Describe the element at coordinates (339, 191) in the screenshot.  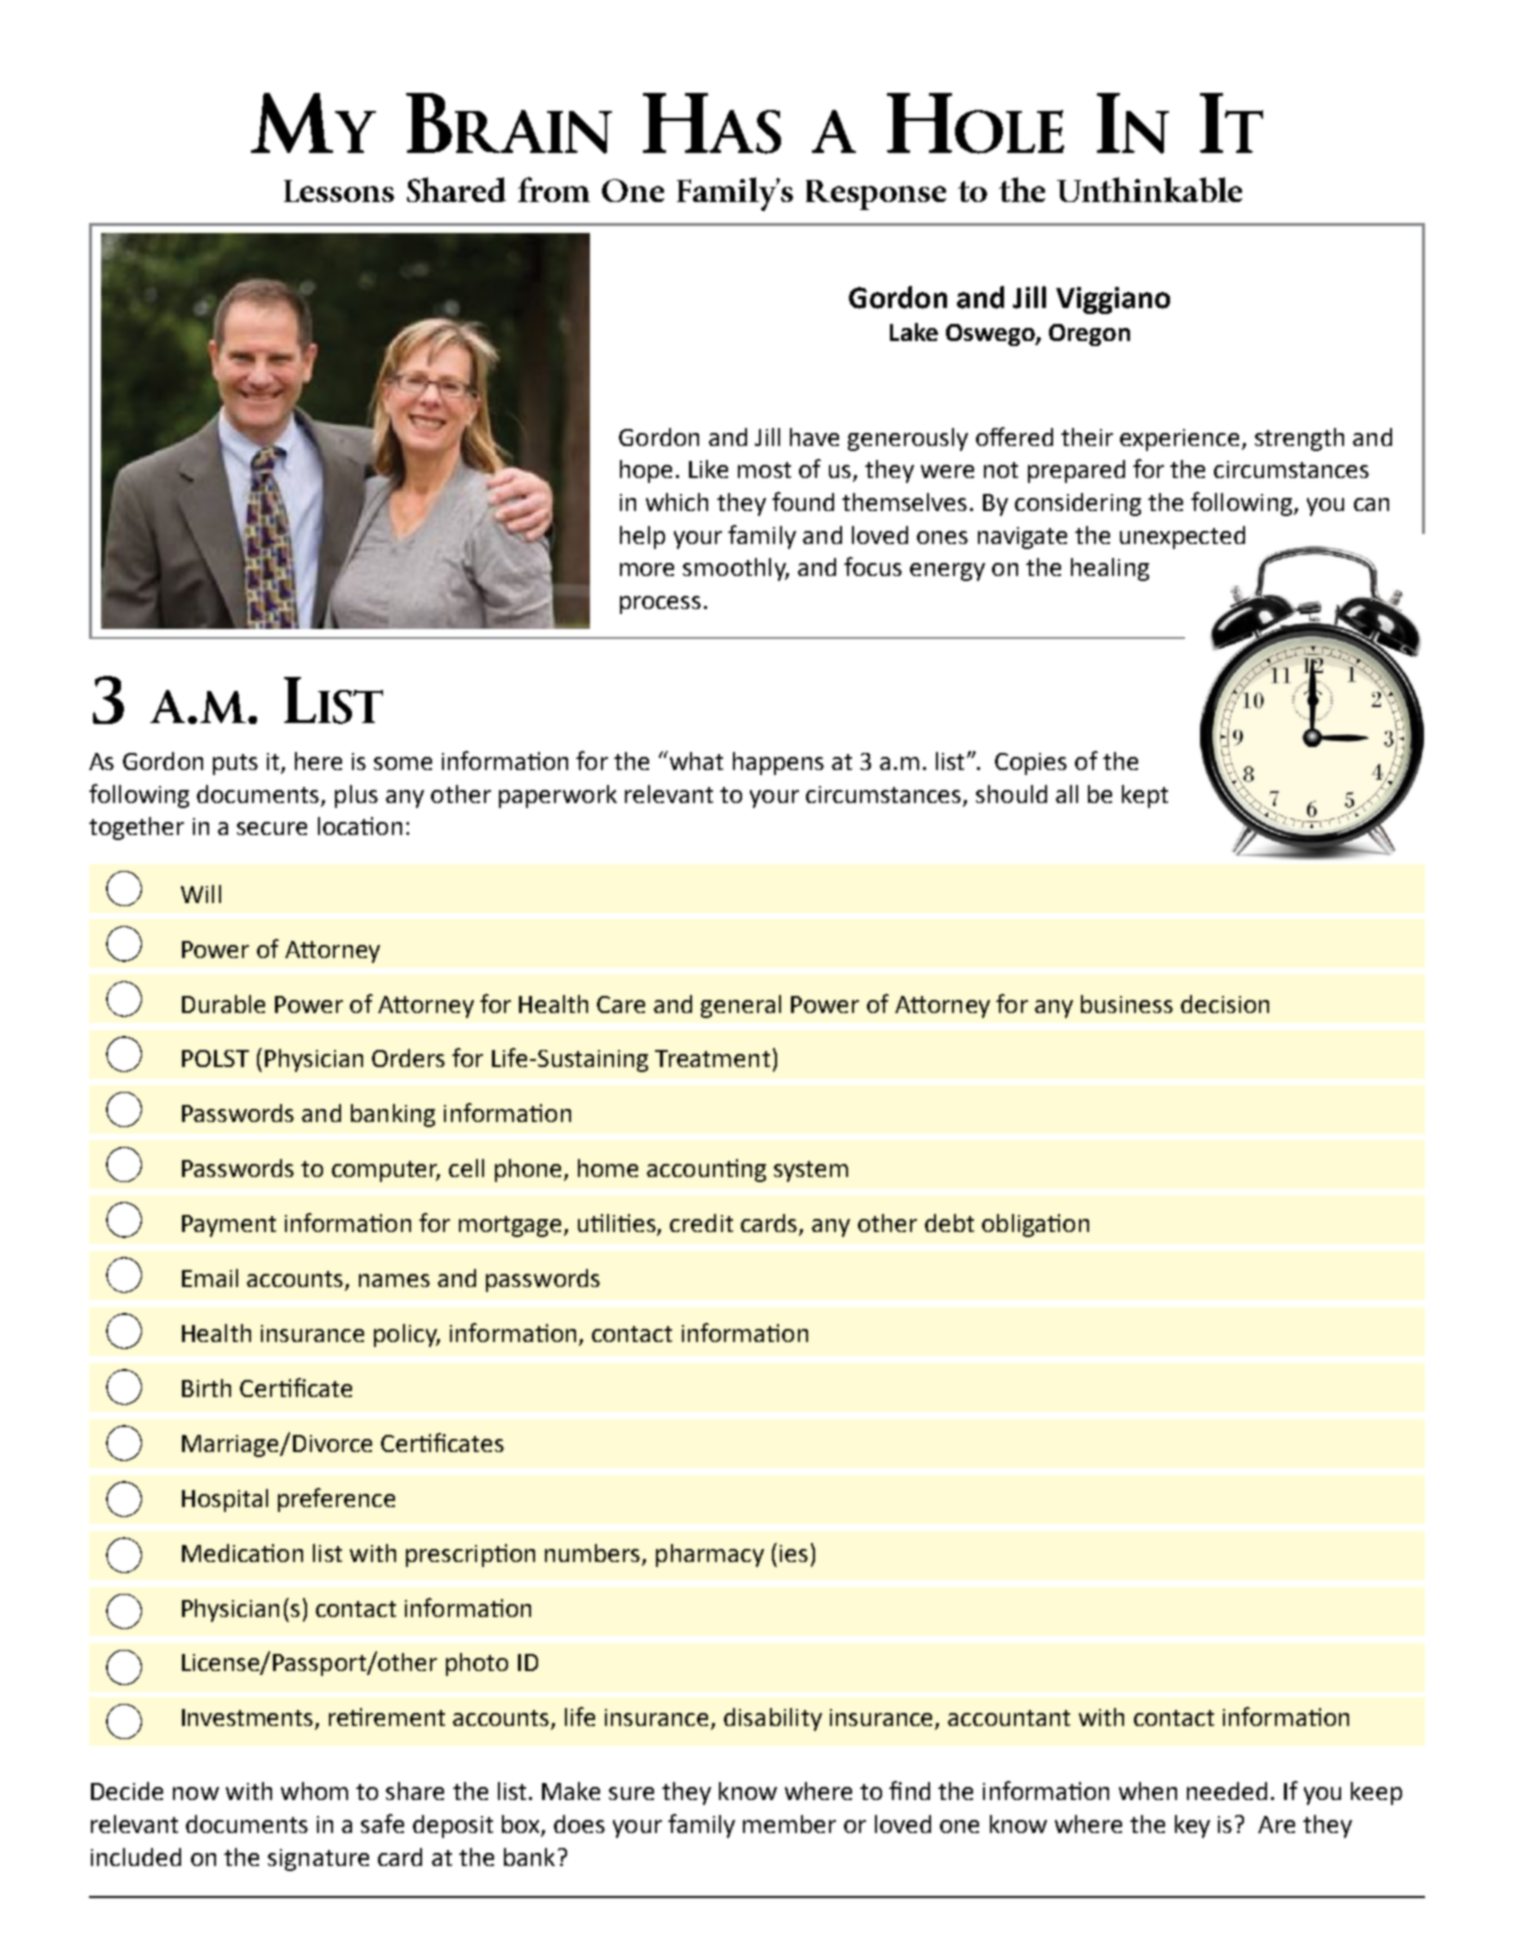
I see `Lessons` at that location.
